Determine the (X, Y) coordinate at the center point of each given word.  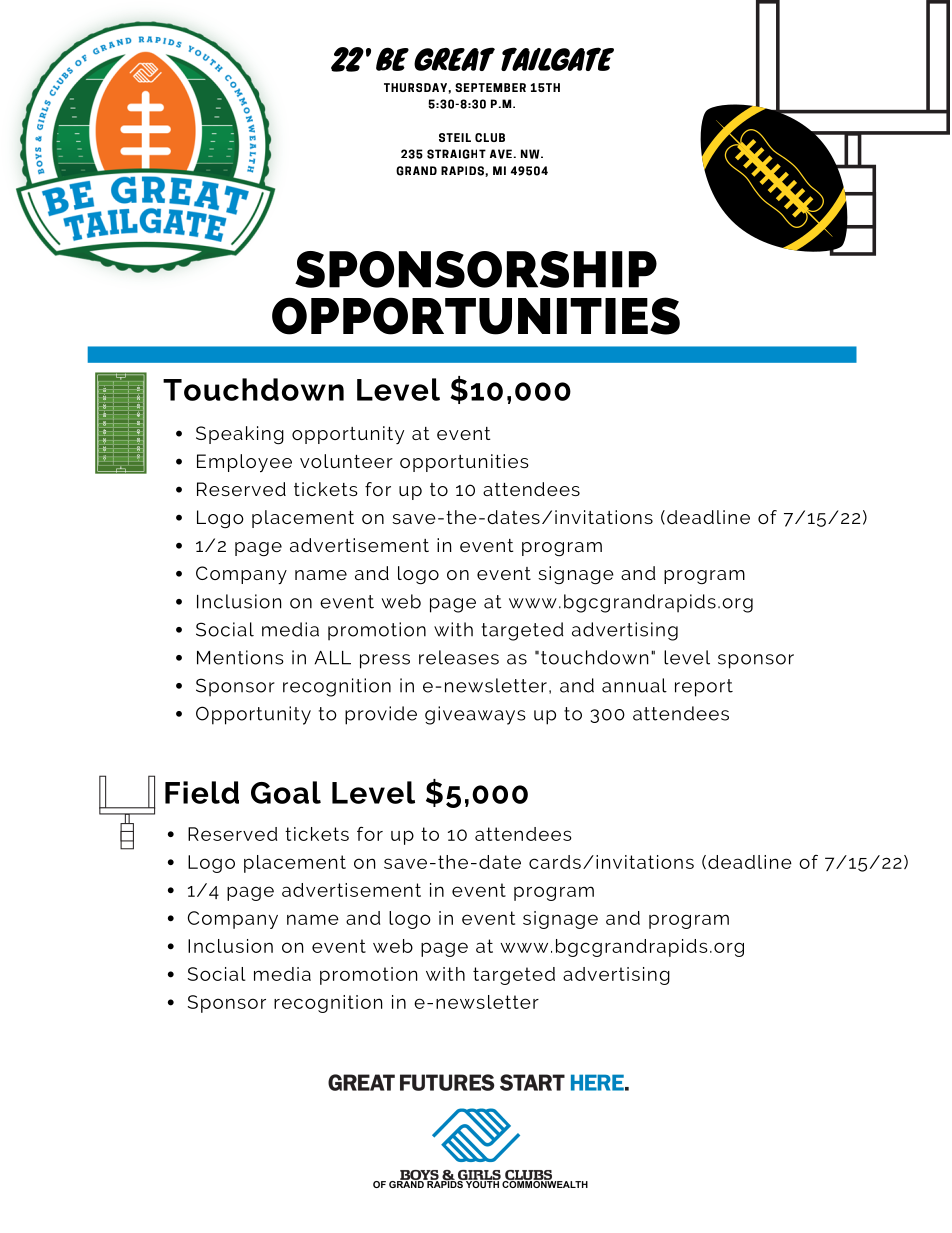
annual (634, 685)
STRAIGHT (456, 154)
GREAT (454, 59)
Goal (286, 792)
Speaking (240, 435)
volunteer (346, 461)
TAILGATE (557, 59)
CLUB (490, 137)
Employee (244, 463)
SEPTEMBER (490, 87)
